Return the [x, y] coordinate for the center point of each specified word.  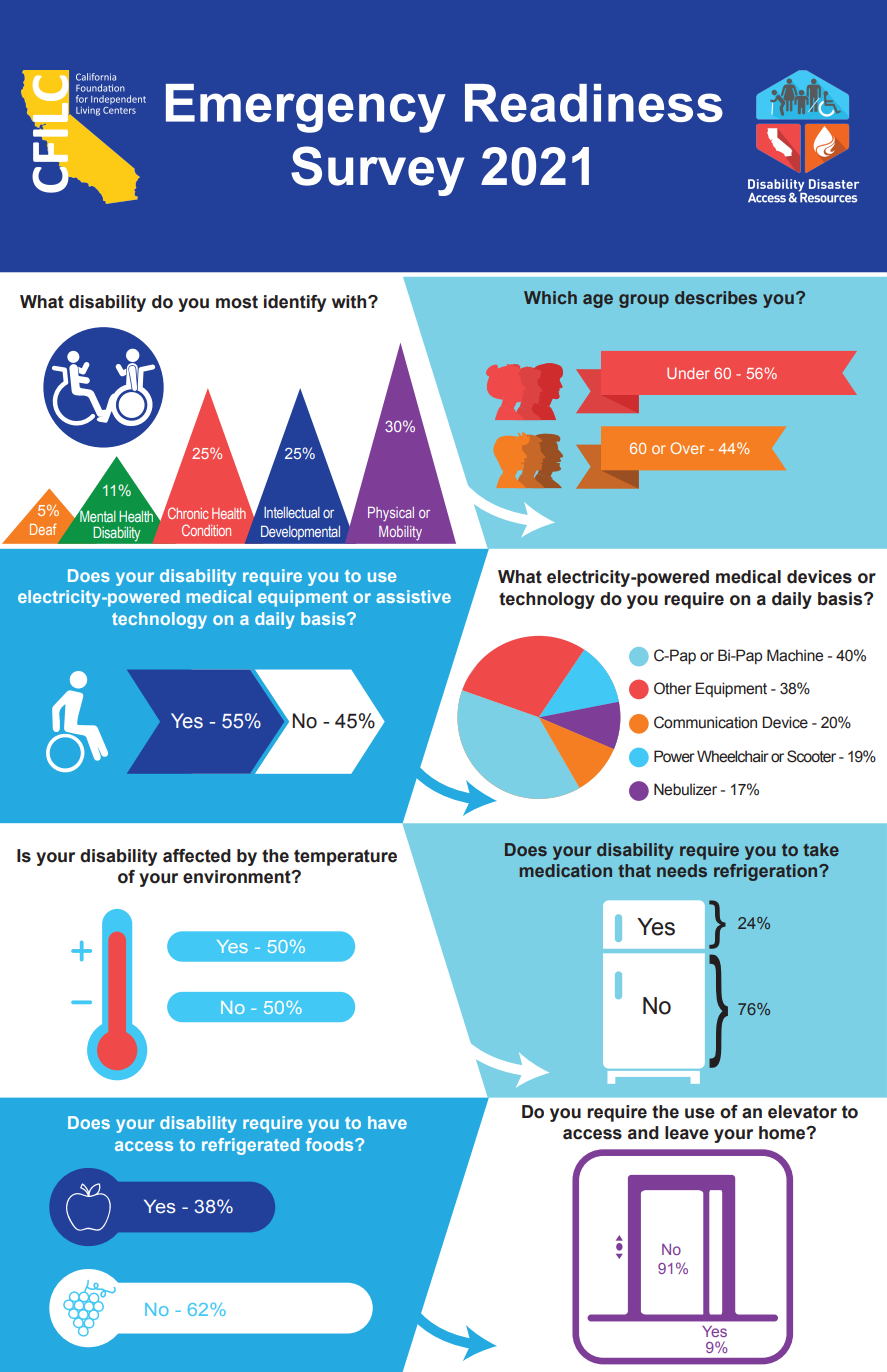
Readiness [594, 103]
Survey [377, 171]
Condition [206, 530]
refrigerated [250, 1146]
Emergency [306, 108]
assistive [413, 596]
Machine [795, 655]
